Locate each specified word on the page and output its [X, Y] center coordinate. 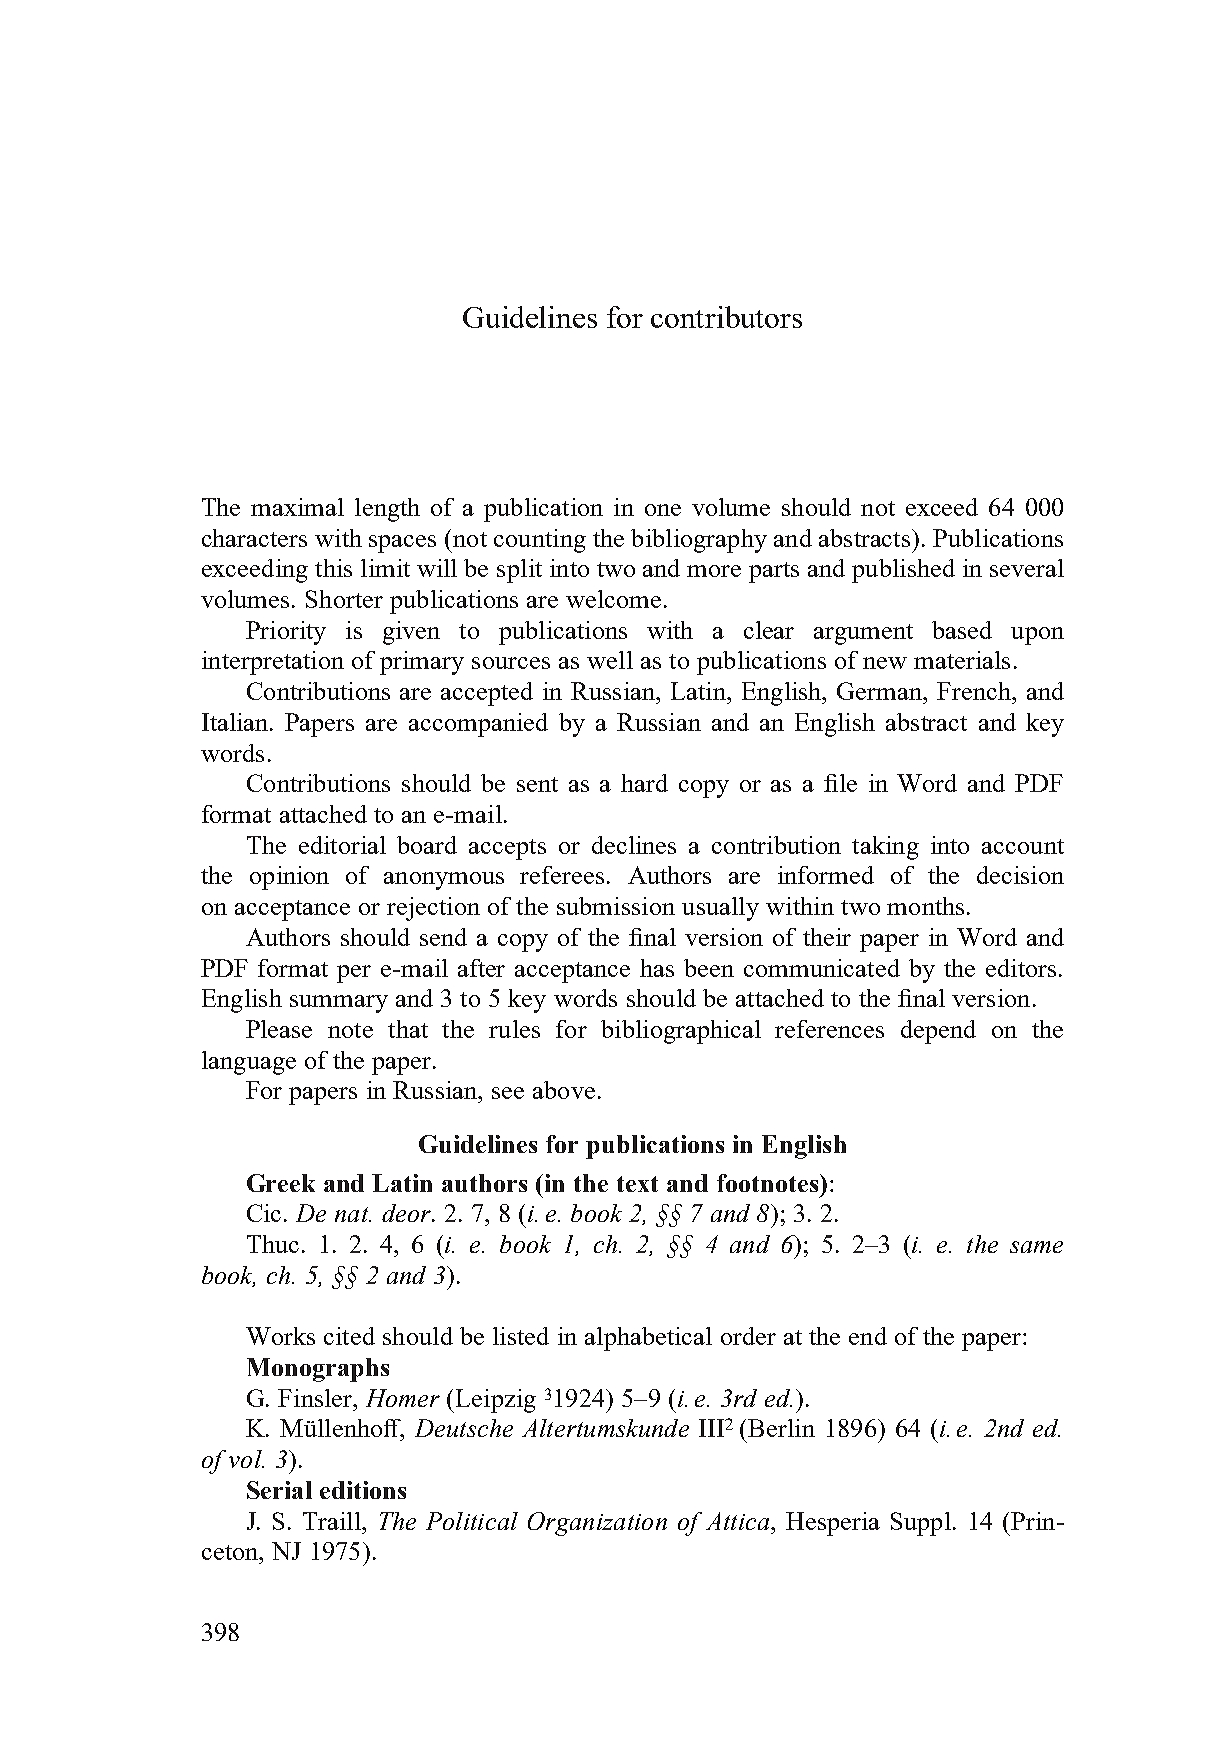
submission [616, 906]
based [962, 630]
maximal [297, 507]
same [1036, 1247]
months [925, 906]
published [903, 571]
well [610, 660]
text [637, 1184]
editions [363, 1490]
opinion [289, 878]
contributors [726, 317]
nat [353, 1214]
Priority [286, 633]
